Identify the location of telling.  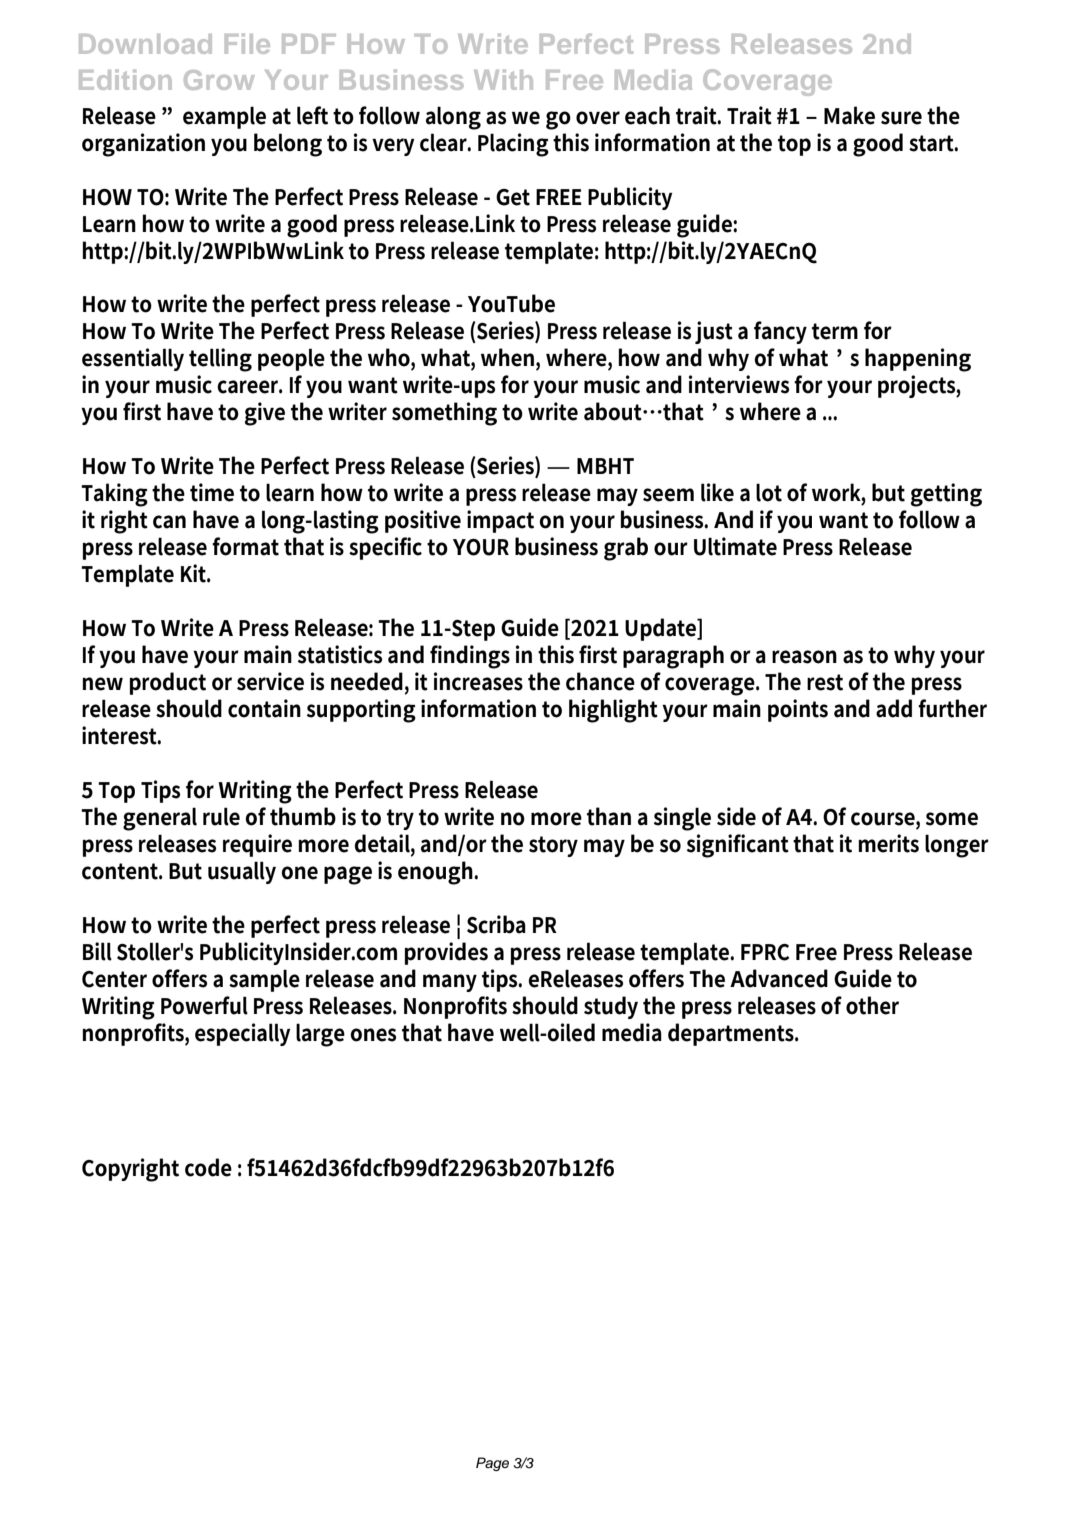
(220, 360).
